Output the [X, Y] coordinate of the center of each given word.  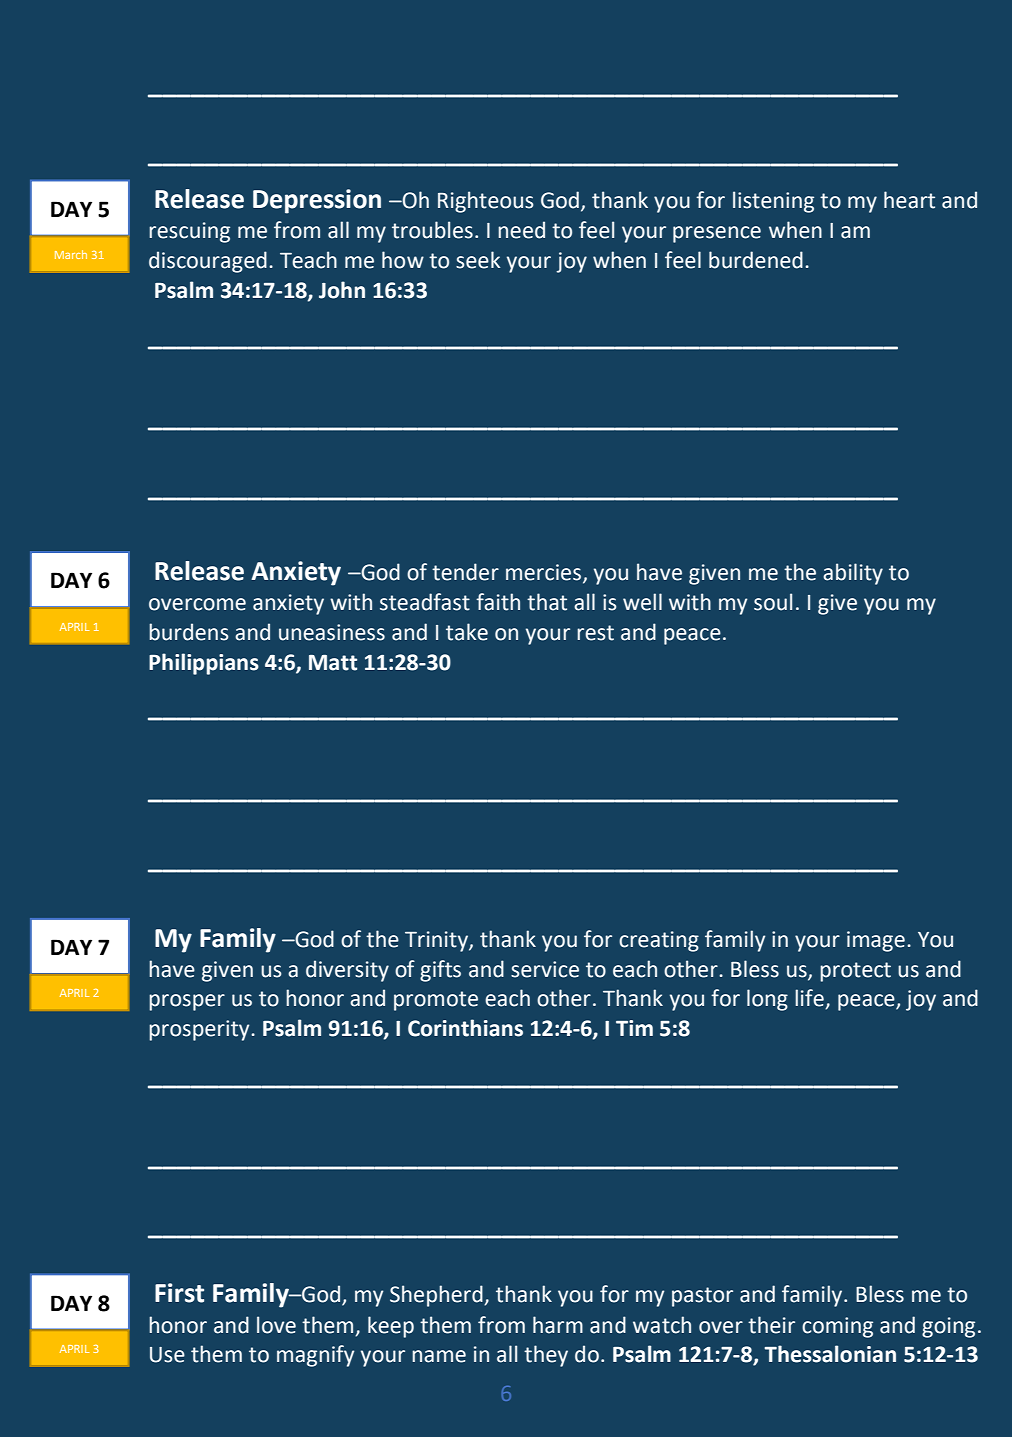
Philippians [204, 664]
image [876, 941]
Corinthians [465, 1028]
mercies [543, 572]
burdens [189, 632]
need [521, 230]
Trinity [437, 941]
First [179, 1293]
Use [167, 1355]
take [467, 632]
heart [909, 200]
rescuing [189, 232]
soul [773, 602]
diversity [347, 971]
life [810, 999]
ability [853, 574]
